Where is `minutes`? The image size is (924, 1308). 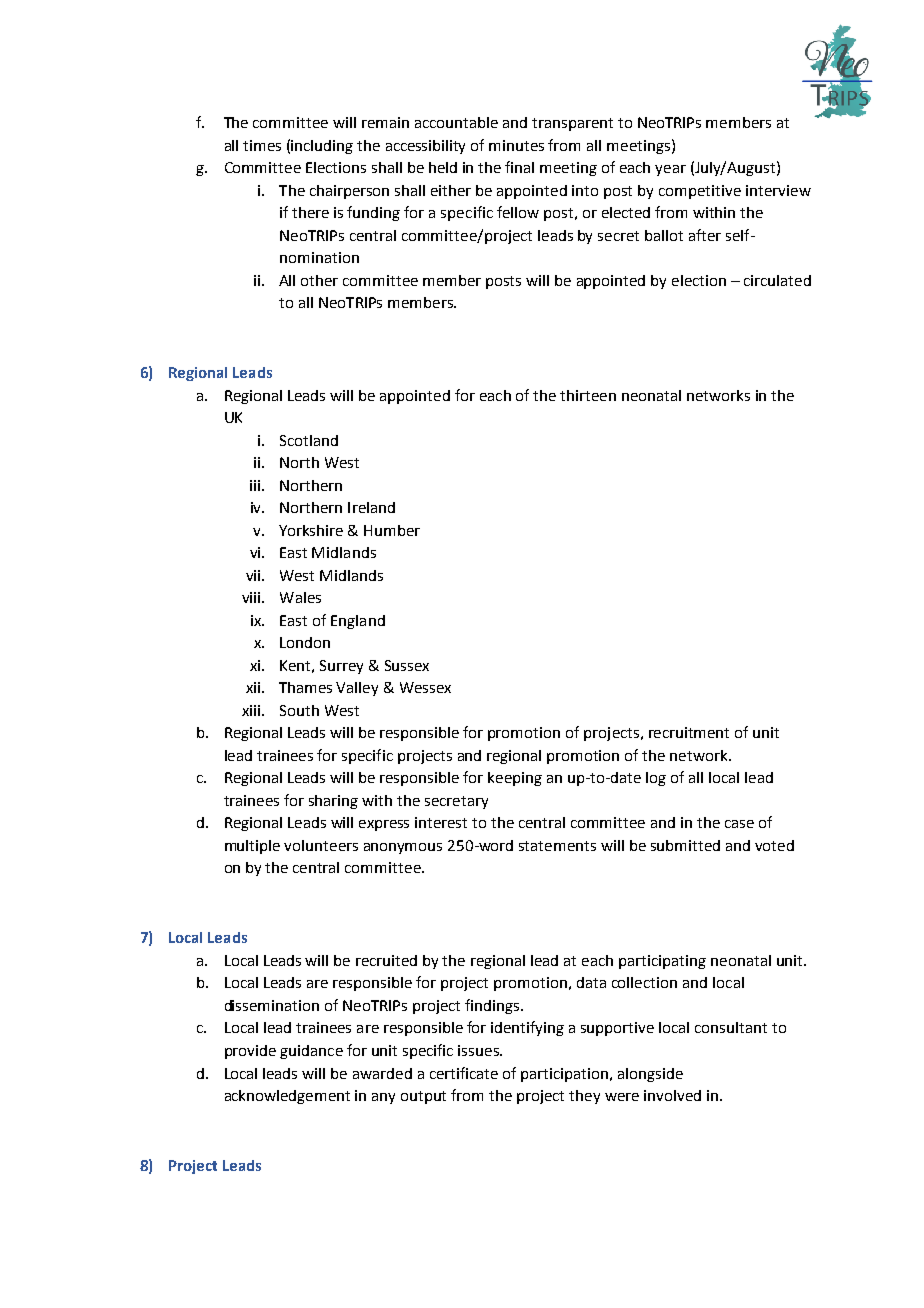
minutes is located at coordinates (516, 145).
